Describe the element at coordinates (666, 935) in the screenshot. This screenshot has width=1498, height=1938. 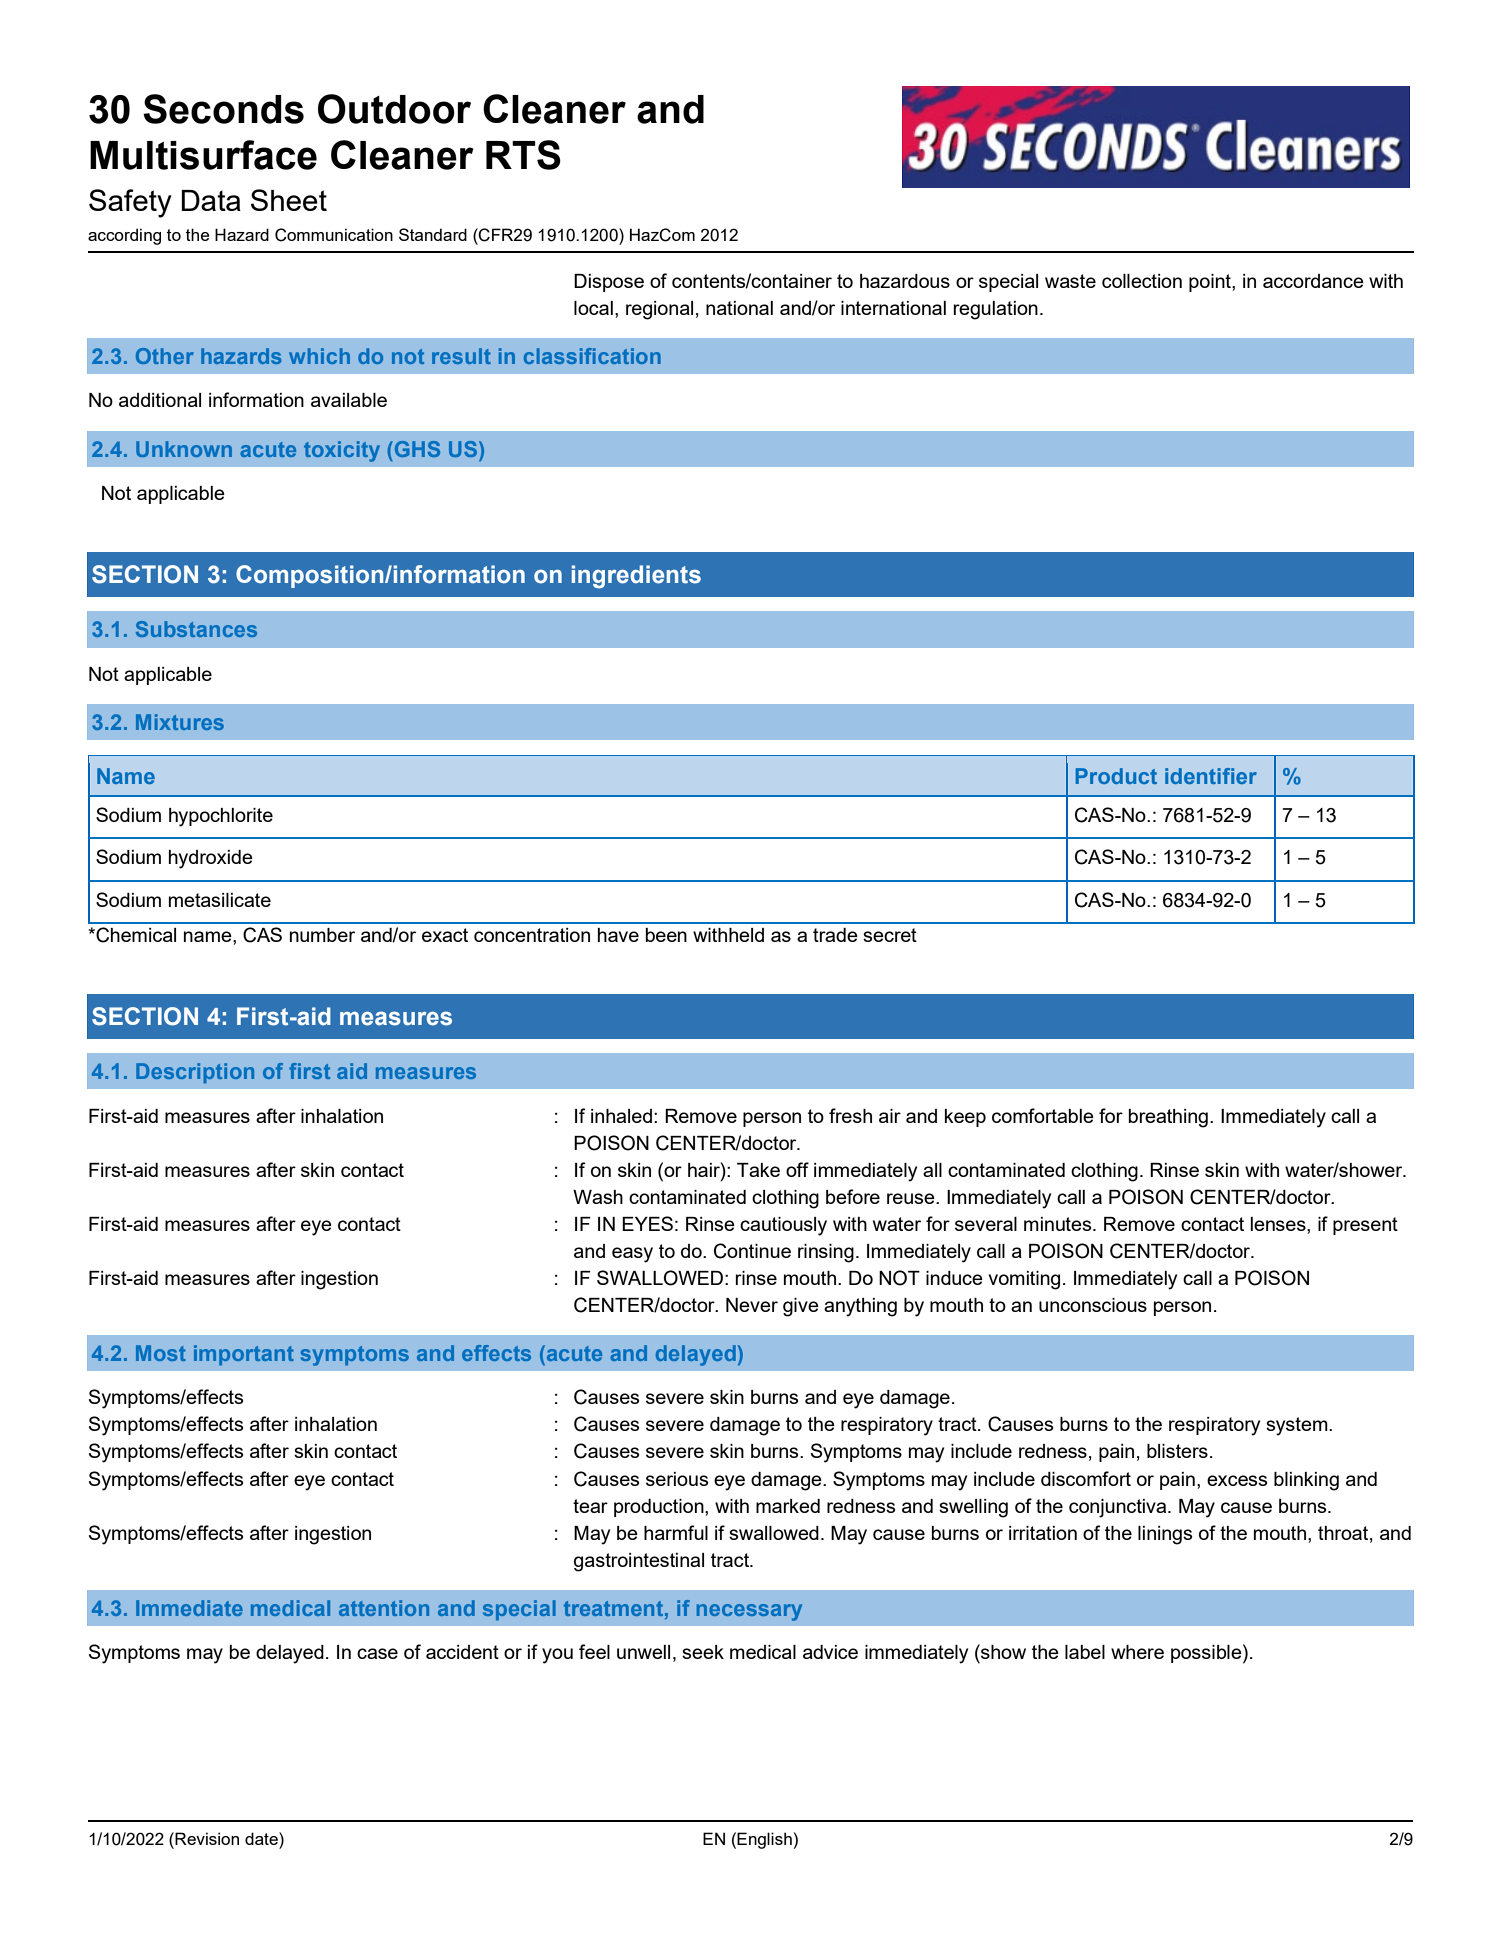
I see `been` at that location.
